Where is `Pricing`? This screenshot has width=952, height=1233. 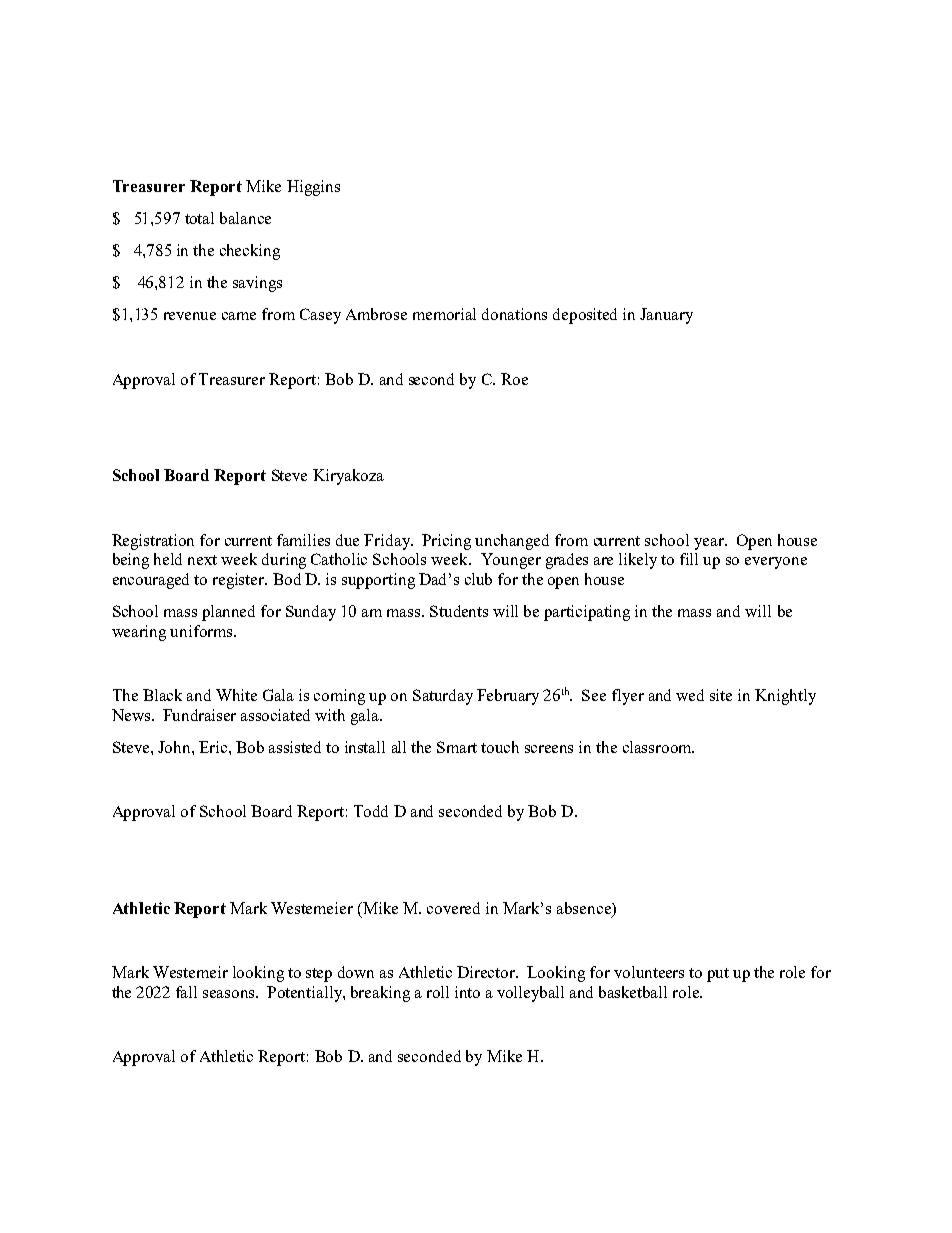
Pricing is located at coordinates (446, 542).
